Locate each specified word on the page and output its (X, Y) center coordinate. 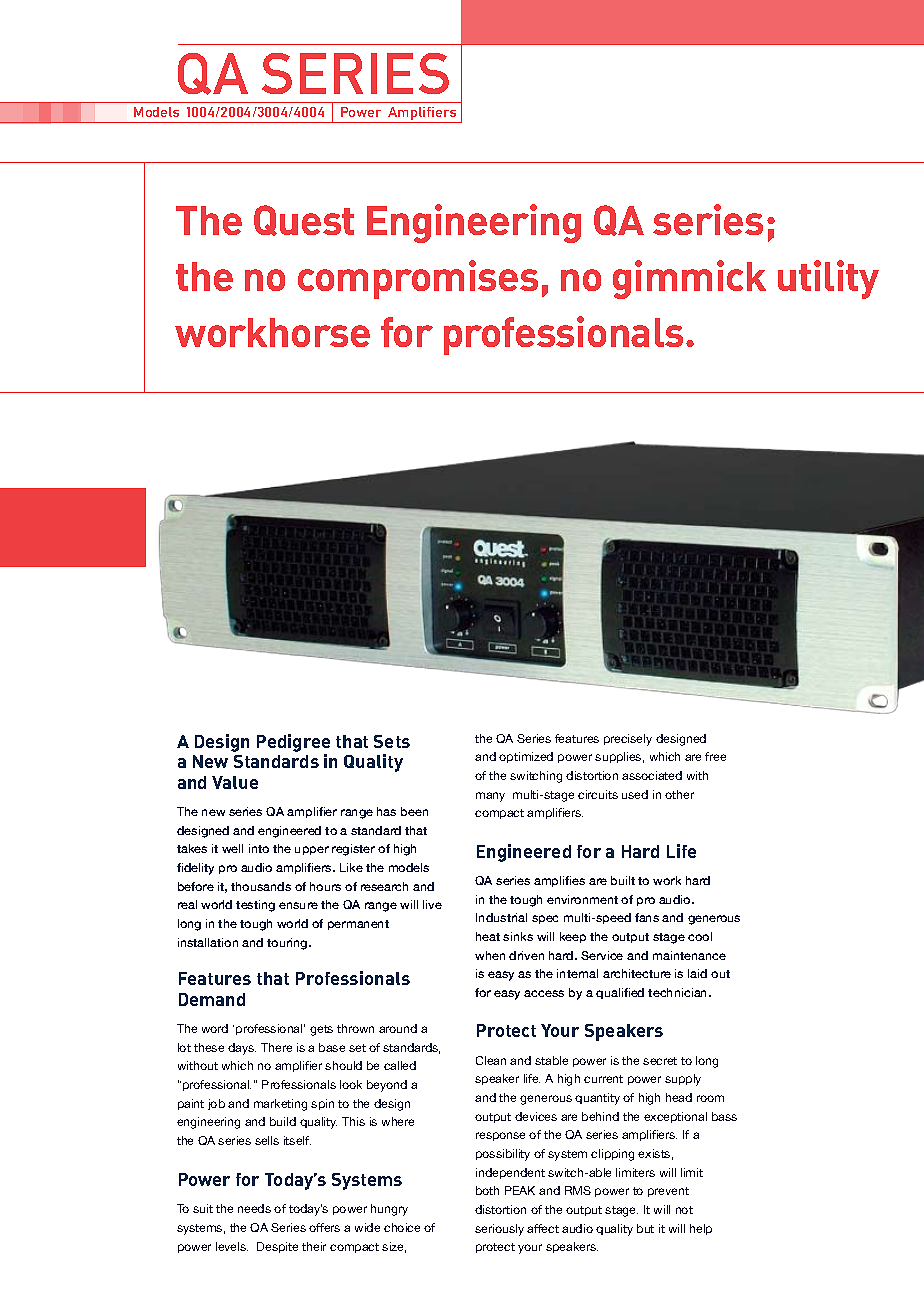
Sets (392, 741)
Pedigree (293, 744)
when (490, 955)
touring (288, 944)
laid (697, 973)
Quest (304, 220)
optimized (526, 757)
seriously (499, 1230)
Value (235, 782)
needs (254, 1208)
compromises (418, 279)
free (715, 756)
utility (828, 279)
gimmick (689, 279)
